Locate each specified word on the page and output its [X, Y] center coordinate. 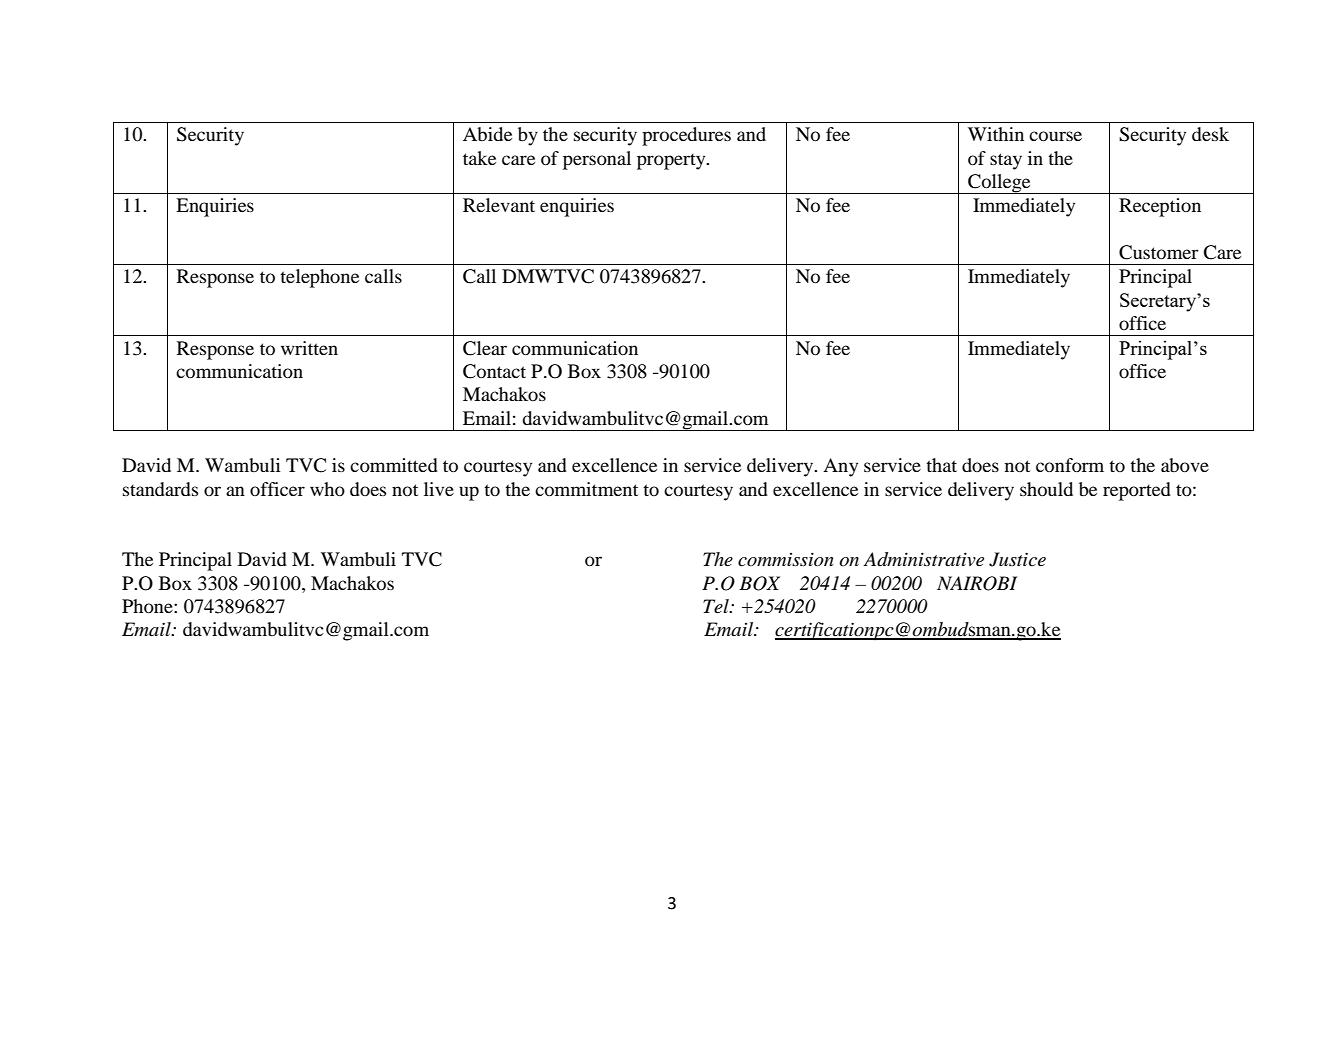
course [1055, 136]
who [327, 489]
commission [786, 559]
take [479, 158]
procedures [686, 136]
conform [1070, 465]
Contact [494, 371]
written [309, 348]
